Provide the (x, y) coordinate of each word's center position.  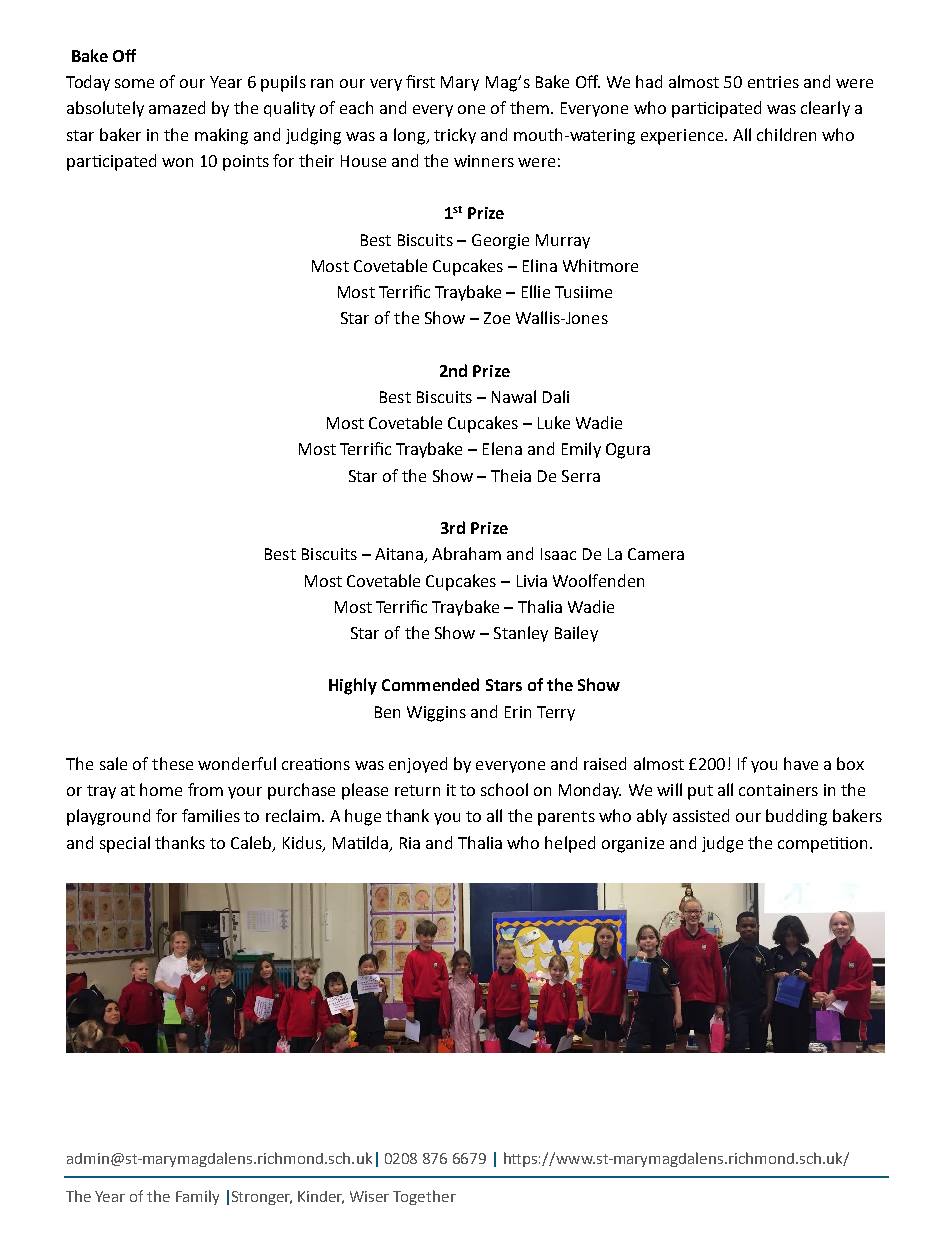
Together (424, 1197)
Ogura (628, 451)
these (172, 763)
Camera (656, 554)
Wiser (369, 1196)
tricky (455, 136)
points (246, 163)
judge (722, 844)
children (786, 134)
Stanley (521, 634)
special (125, 844)
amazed (177, 107)
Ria (410, 843)
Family (197, 1197)
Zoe (497, 318)
